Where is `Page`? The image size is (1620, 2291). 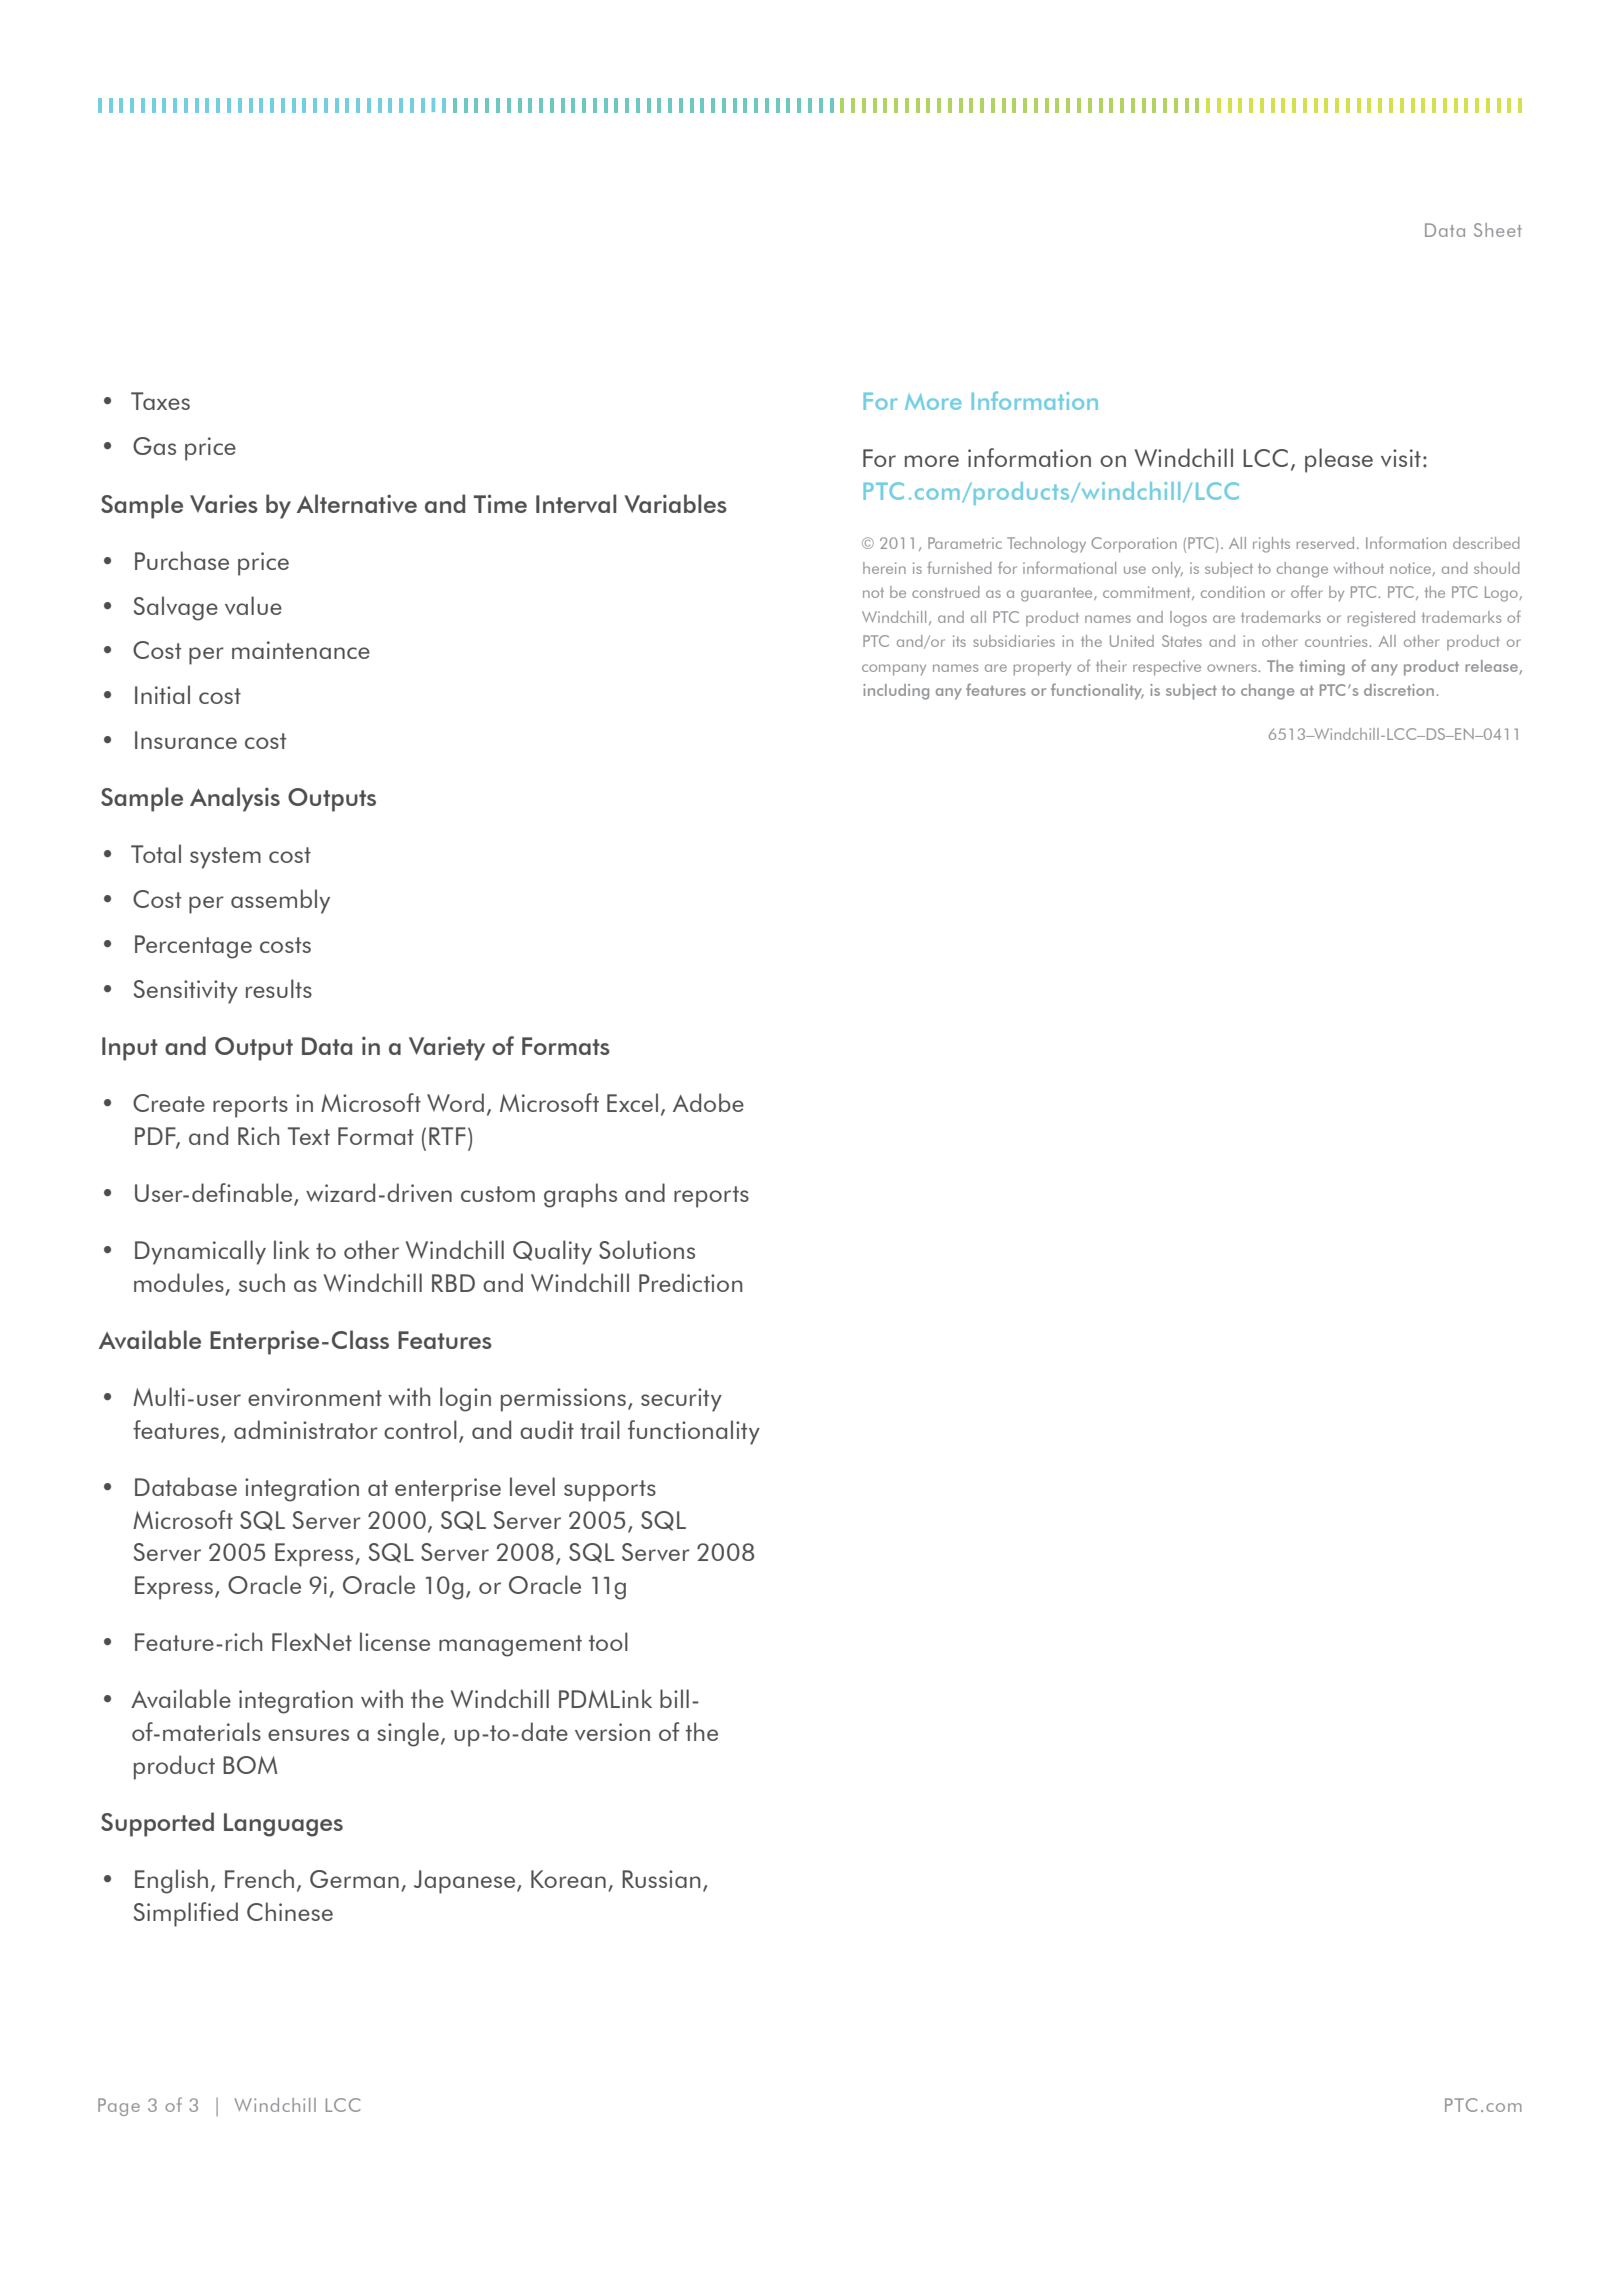 Page is located at coordinates (119, 2107).
